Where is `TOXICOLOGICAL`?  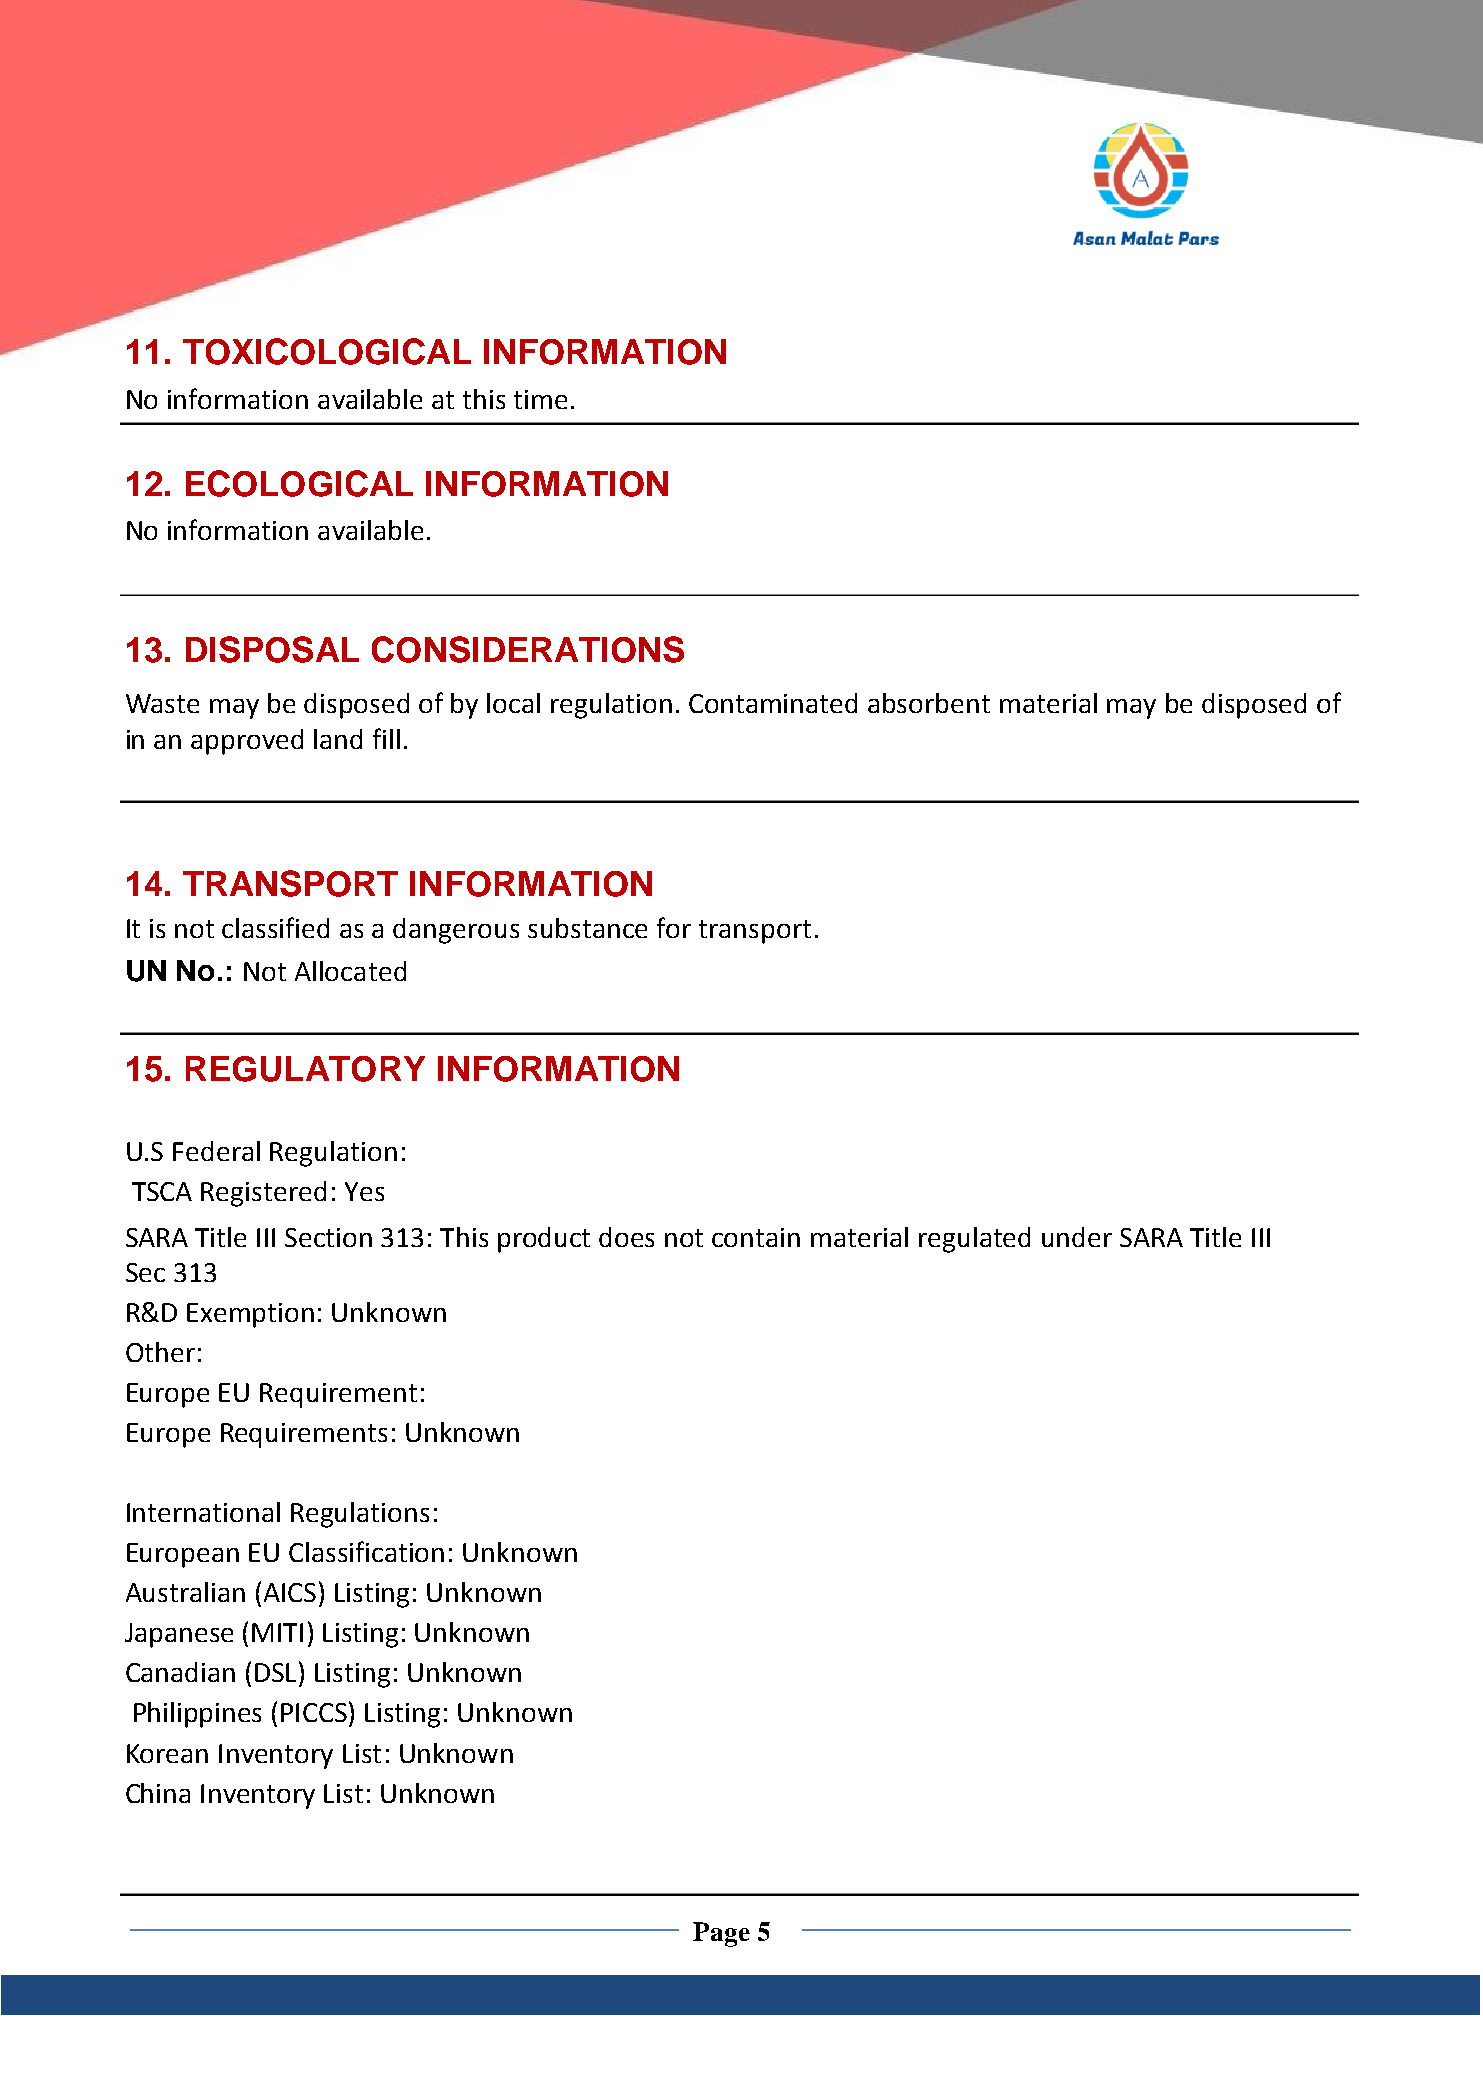
TOXICOLOGICAL is located at coordinates (327, 351).
